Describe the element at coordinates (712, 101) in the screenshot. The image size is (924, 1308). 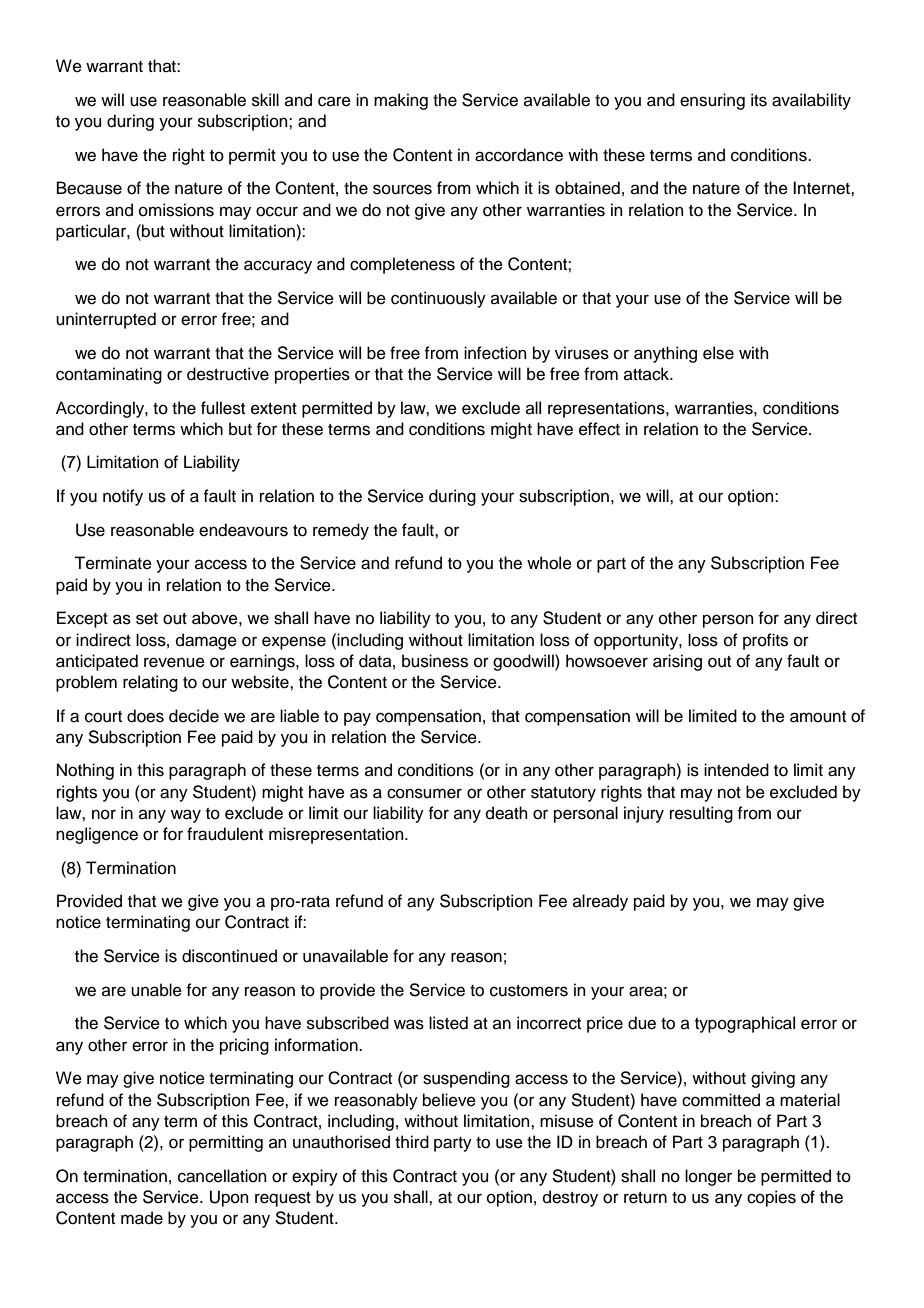
I see `ensuring` at that location.
